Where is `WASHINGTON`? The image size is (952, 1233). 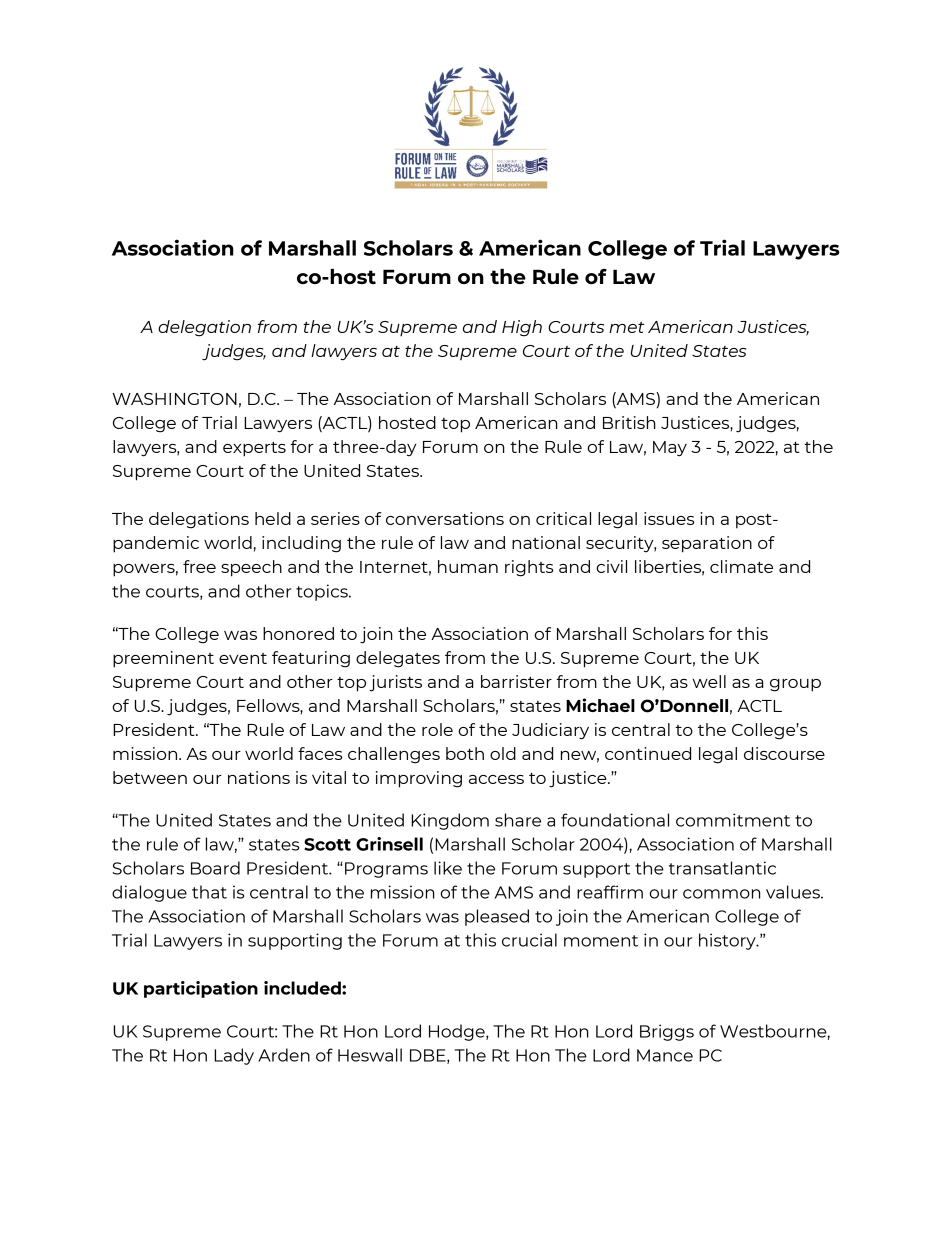
WASHINGTON is located at coordinates (174, 399).
